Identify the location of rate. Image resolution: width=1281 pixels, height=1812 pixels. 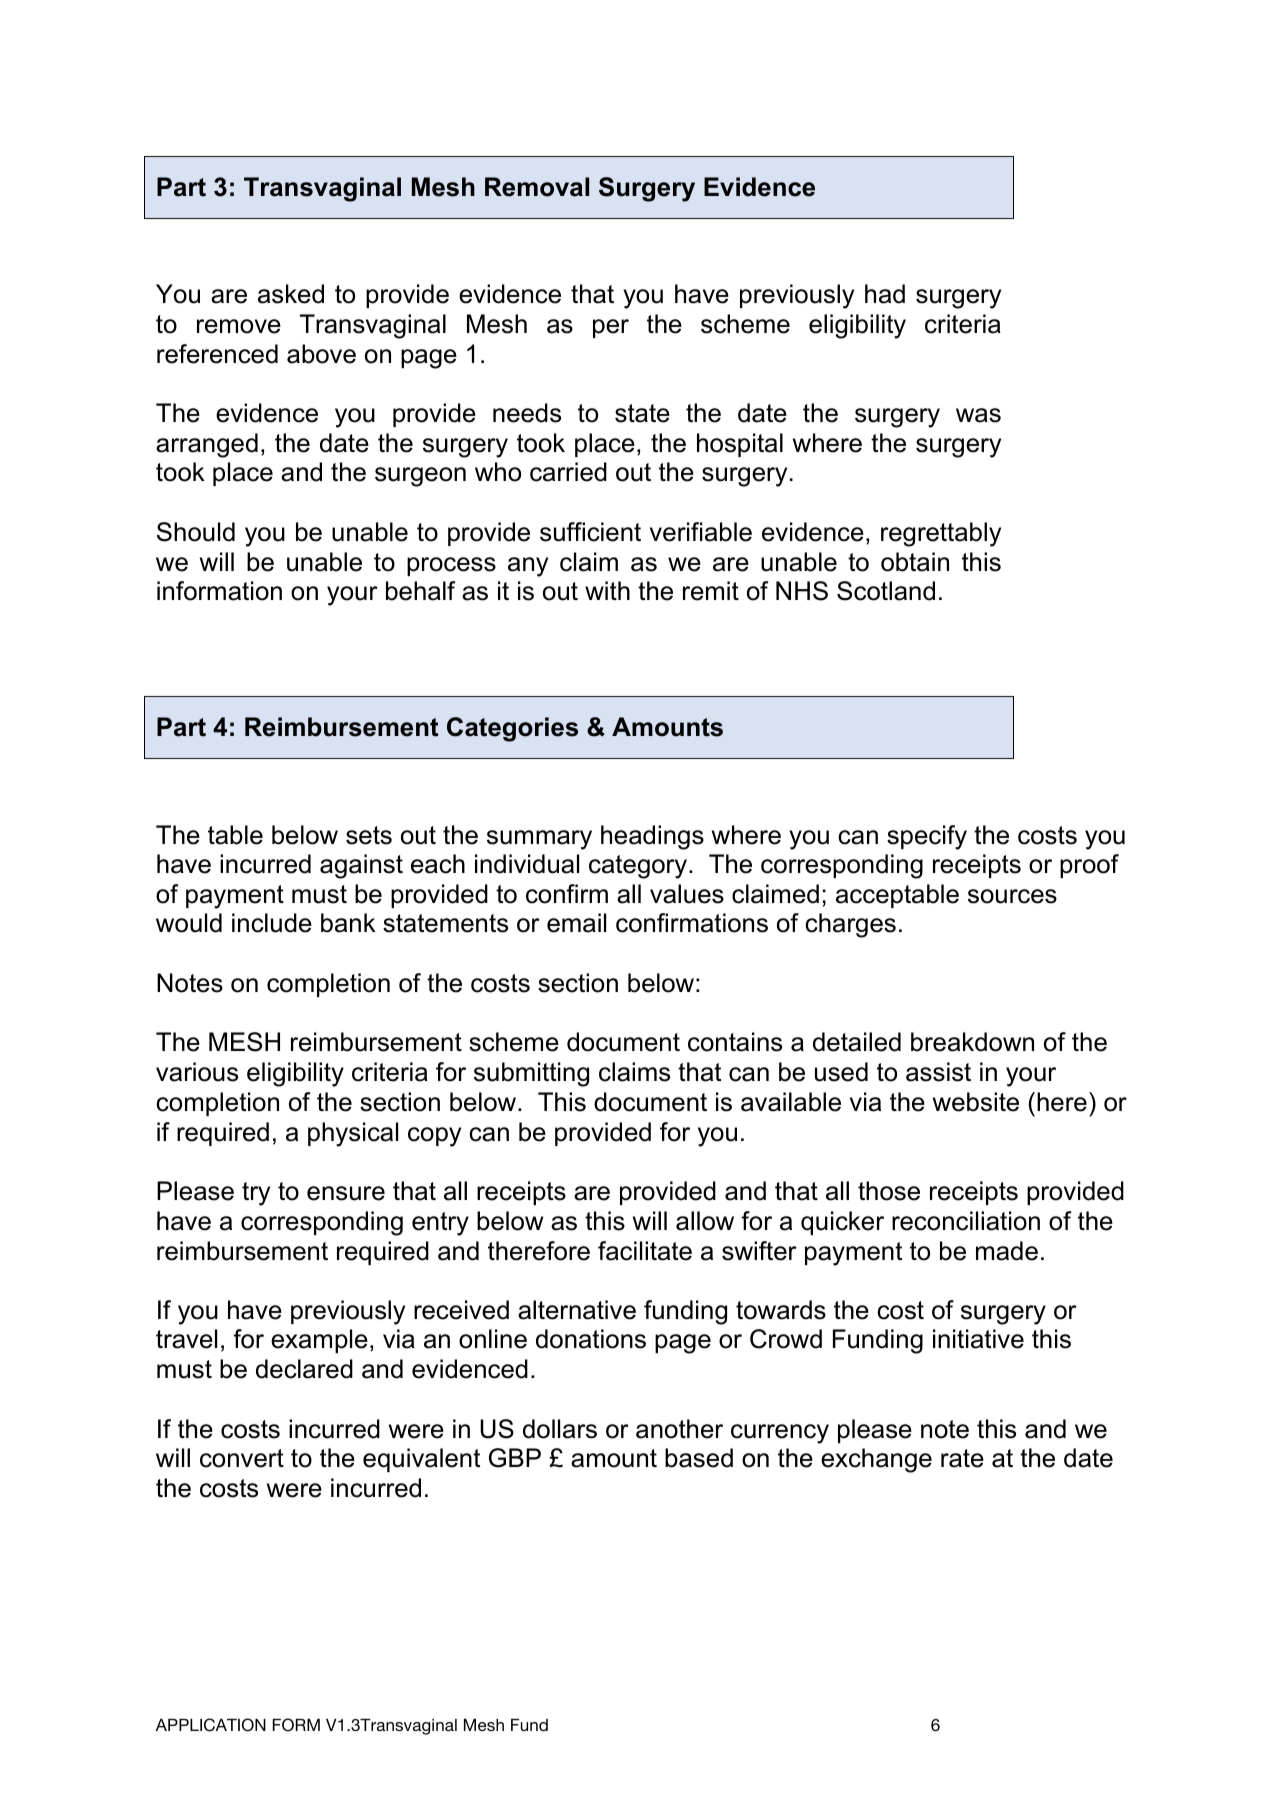
(962, 1458).
